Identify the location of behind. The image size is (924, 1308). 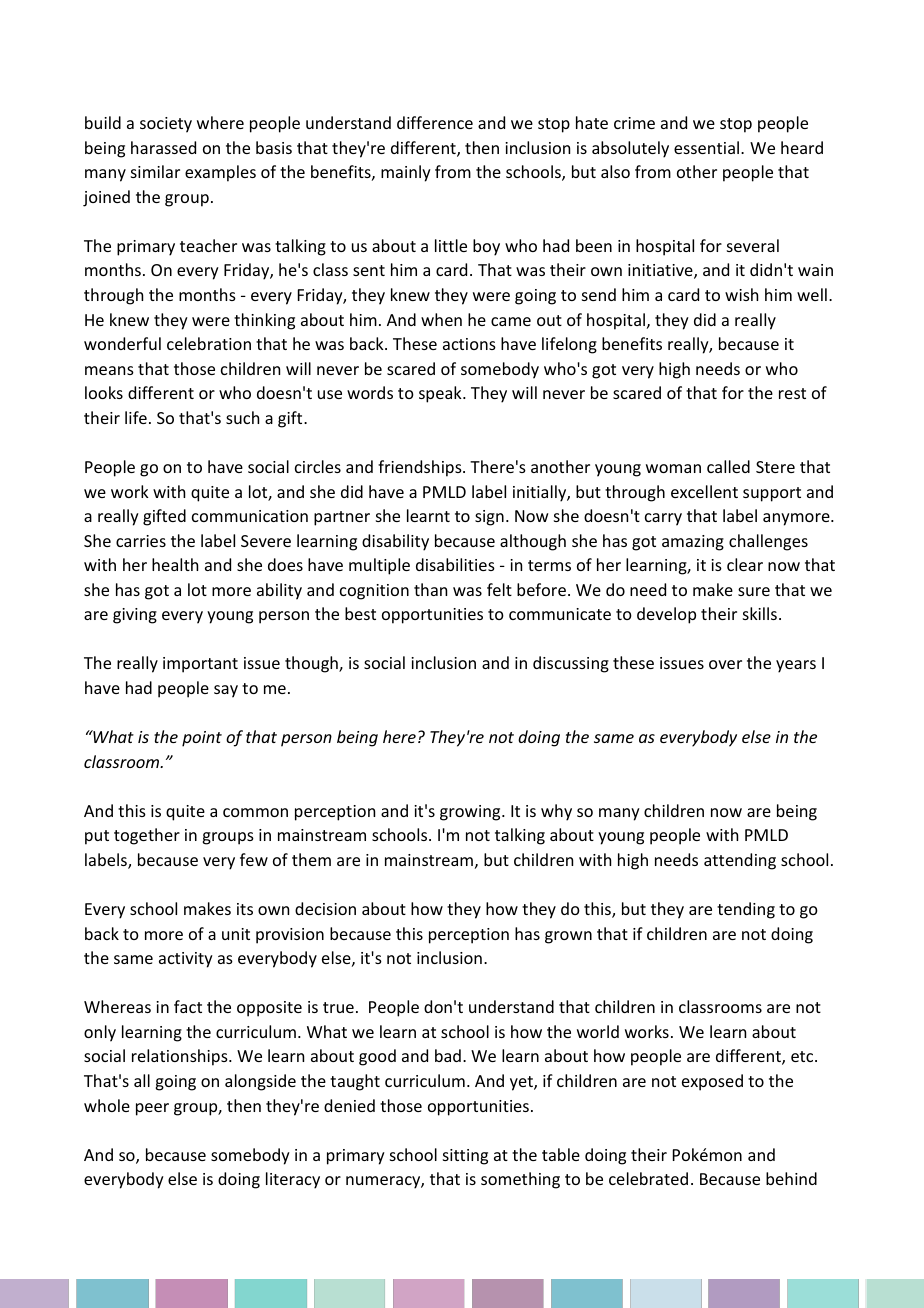
(791, 1178).
